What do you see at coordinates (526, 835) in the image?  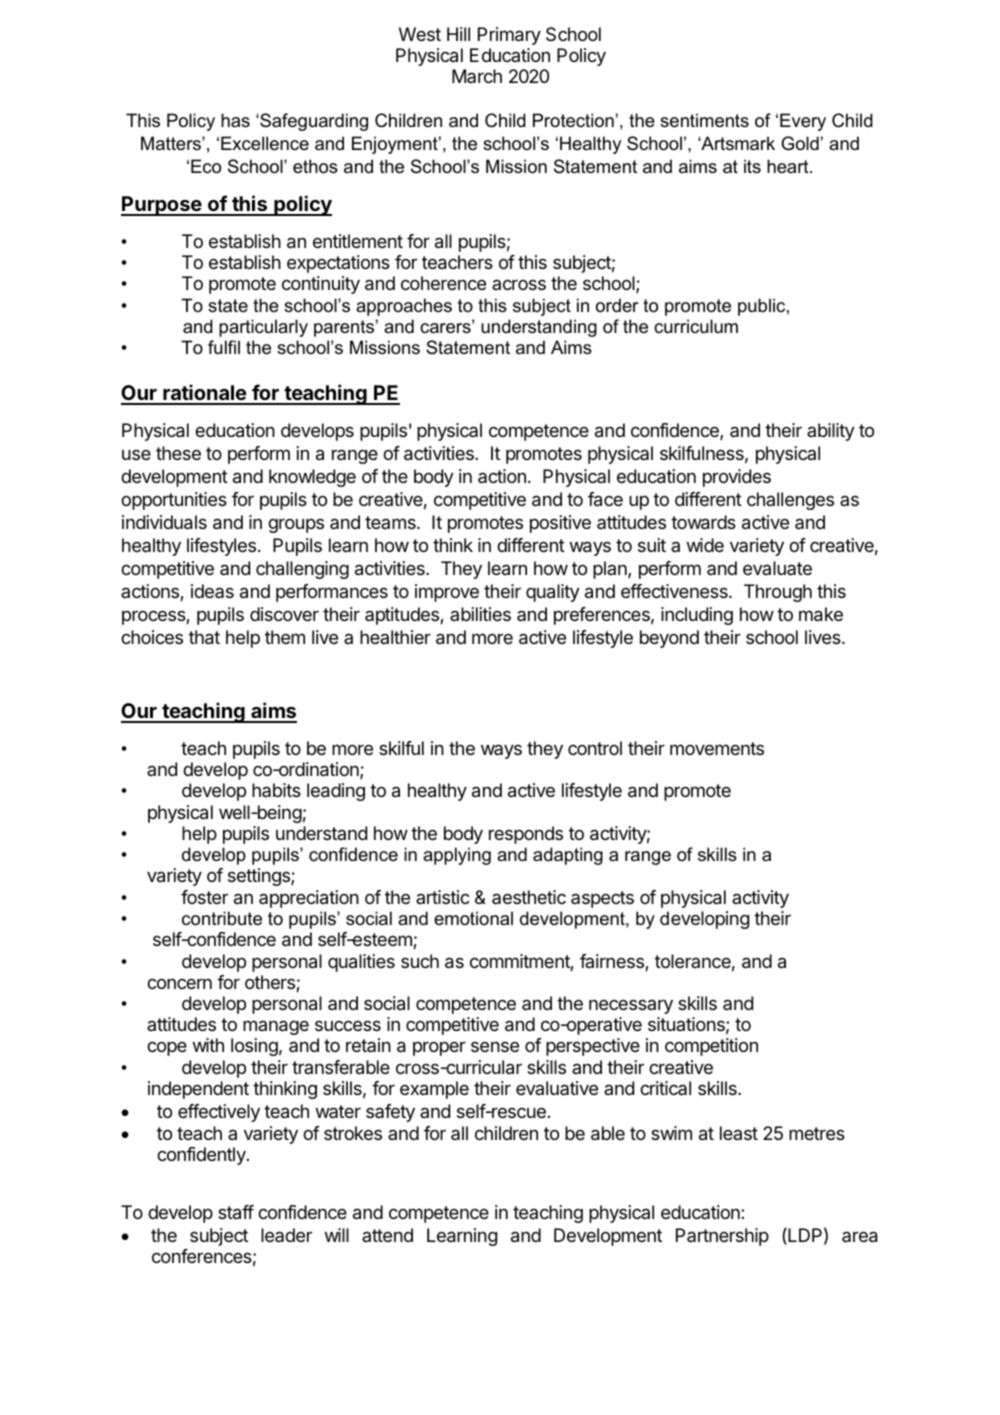 I see `responds` at bounding box center [526, 835].
